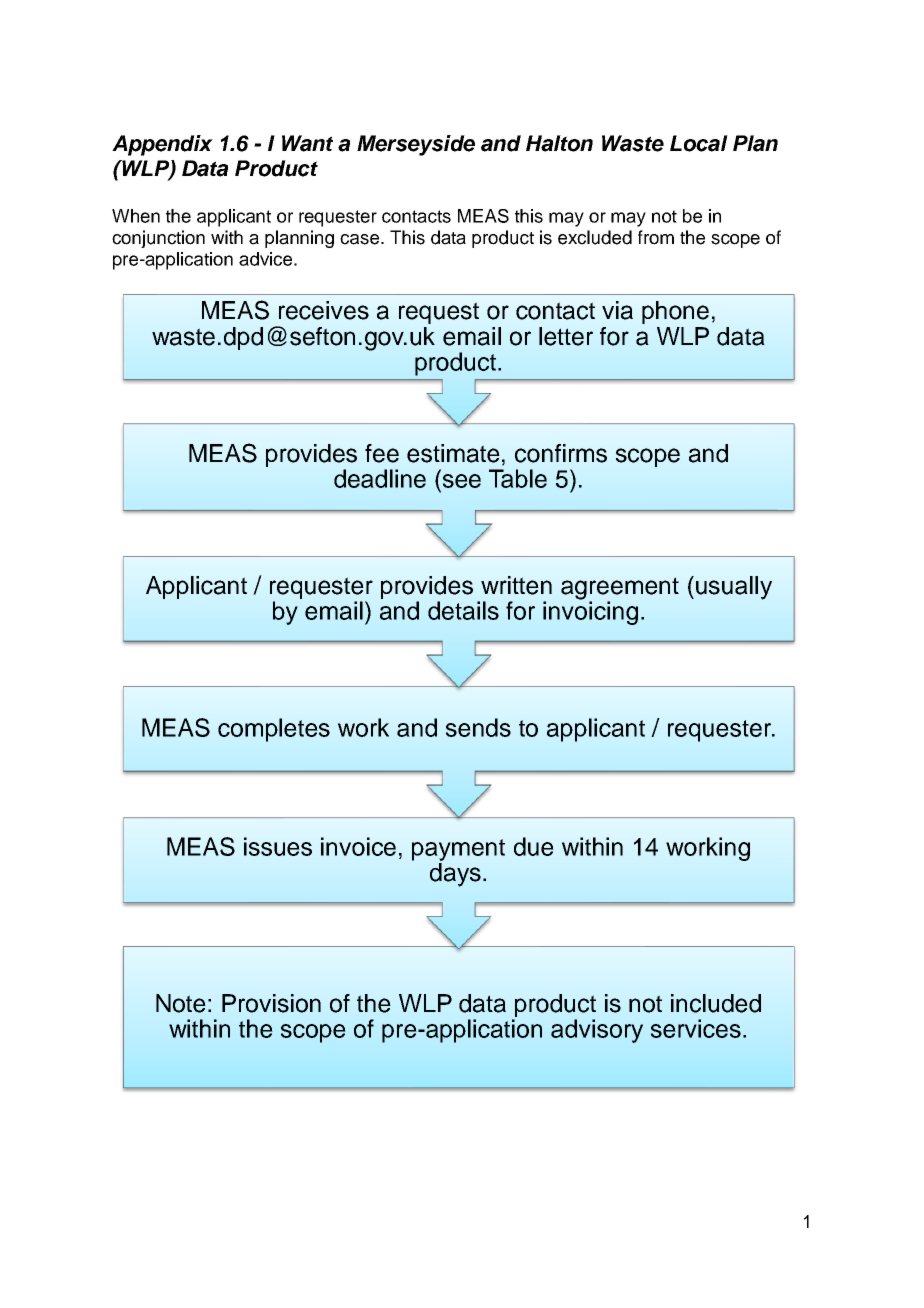  Describe the element at coordinates (696, 1028) in the image. I see `services` at that location.
